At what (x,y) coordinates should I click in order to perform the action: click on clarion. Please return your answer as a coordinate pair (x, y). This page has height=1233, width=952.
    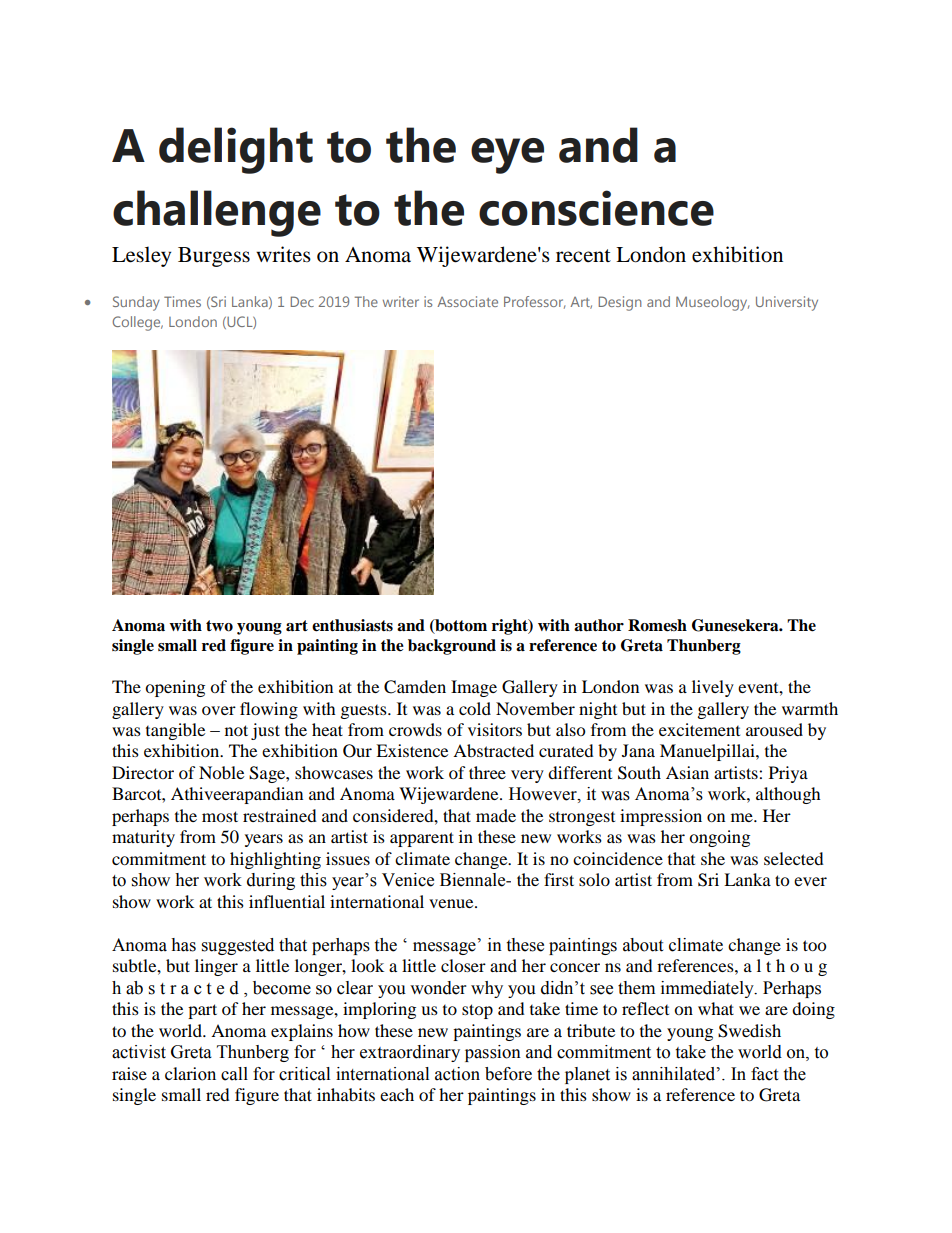
    Looking at the image, I should click on (190, 1074).
